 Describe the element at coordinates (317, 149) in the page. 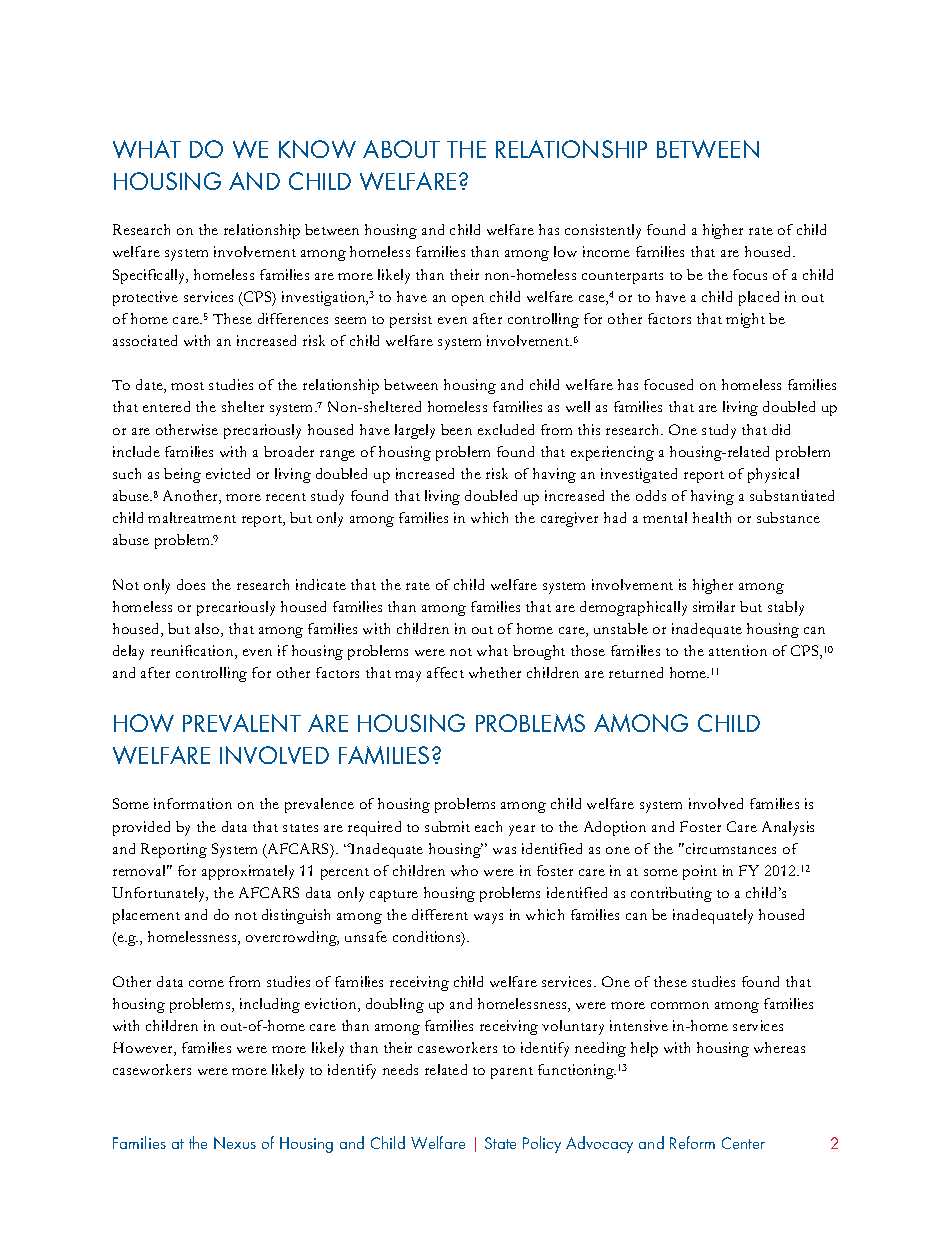

I see `KNOW` at that location.
